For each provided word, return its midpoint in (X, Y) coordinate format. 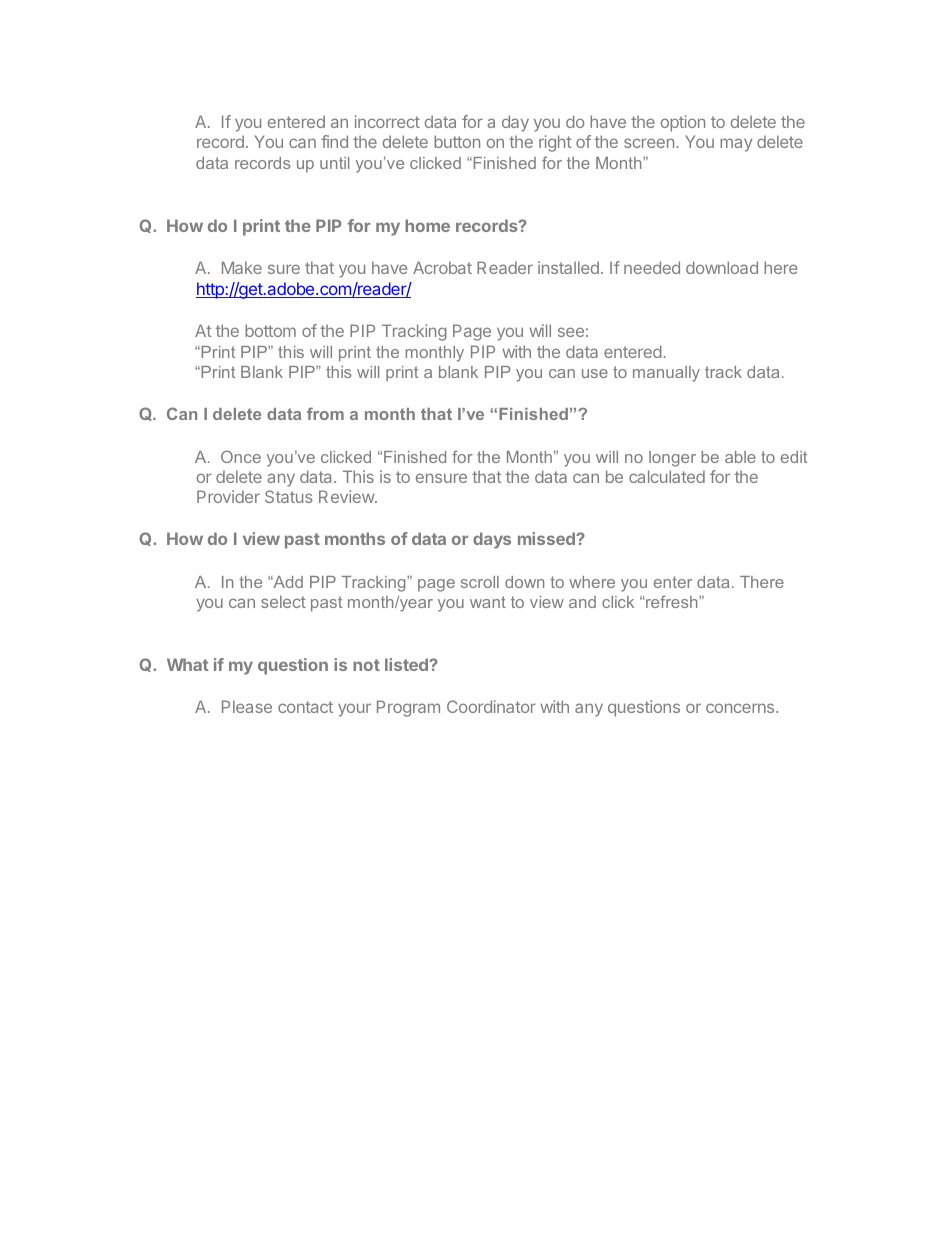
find (334, 141)
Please (247, 706)
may (736, 145)
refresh (672, 601)
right (555, 143)
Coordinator (491, 706)
